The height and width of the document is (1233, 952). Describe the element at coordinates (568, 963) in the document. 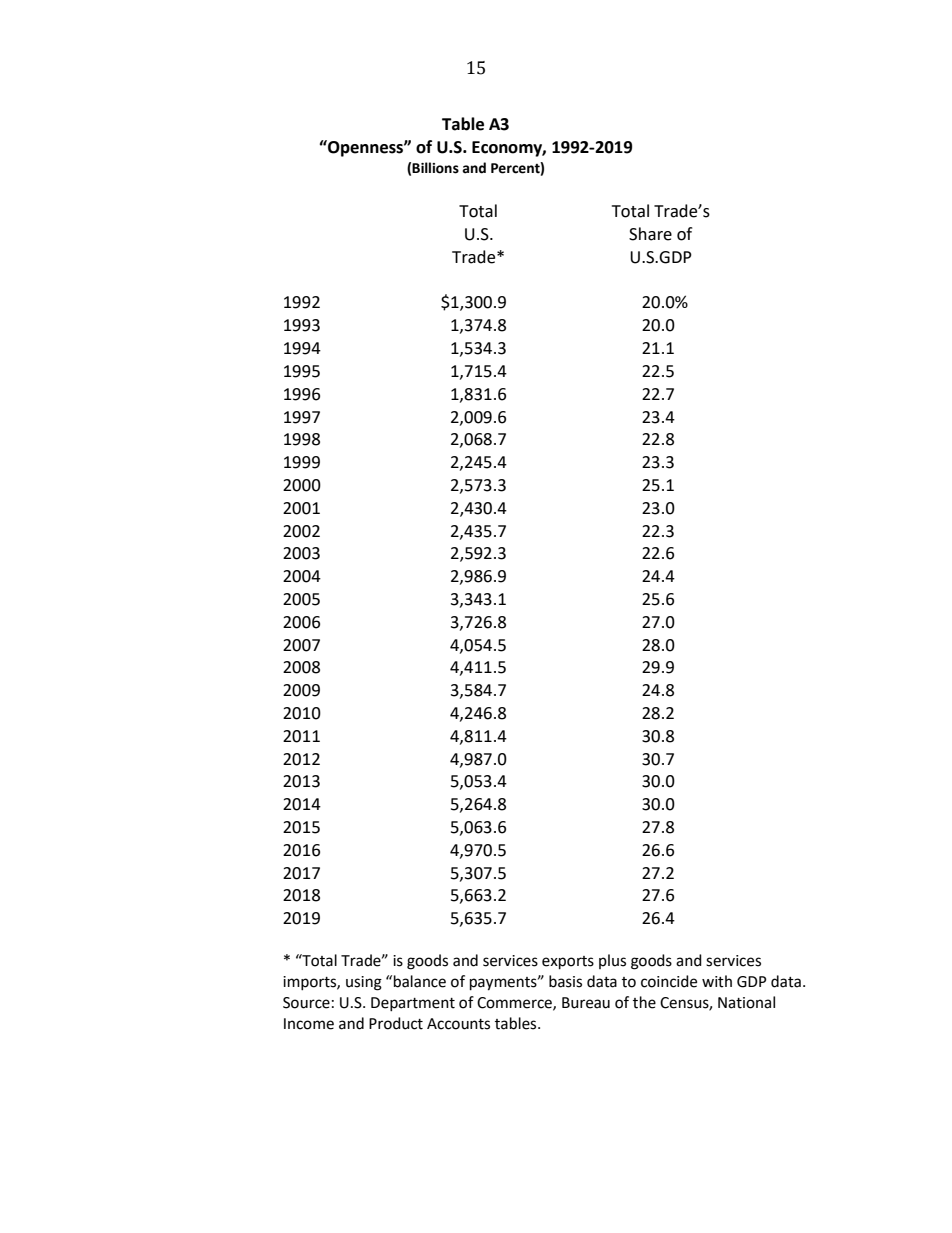

I see `exports` at that location.
